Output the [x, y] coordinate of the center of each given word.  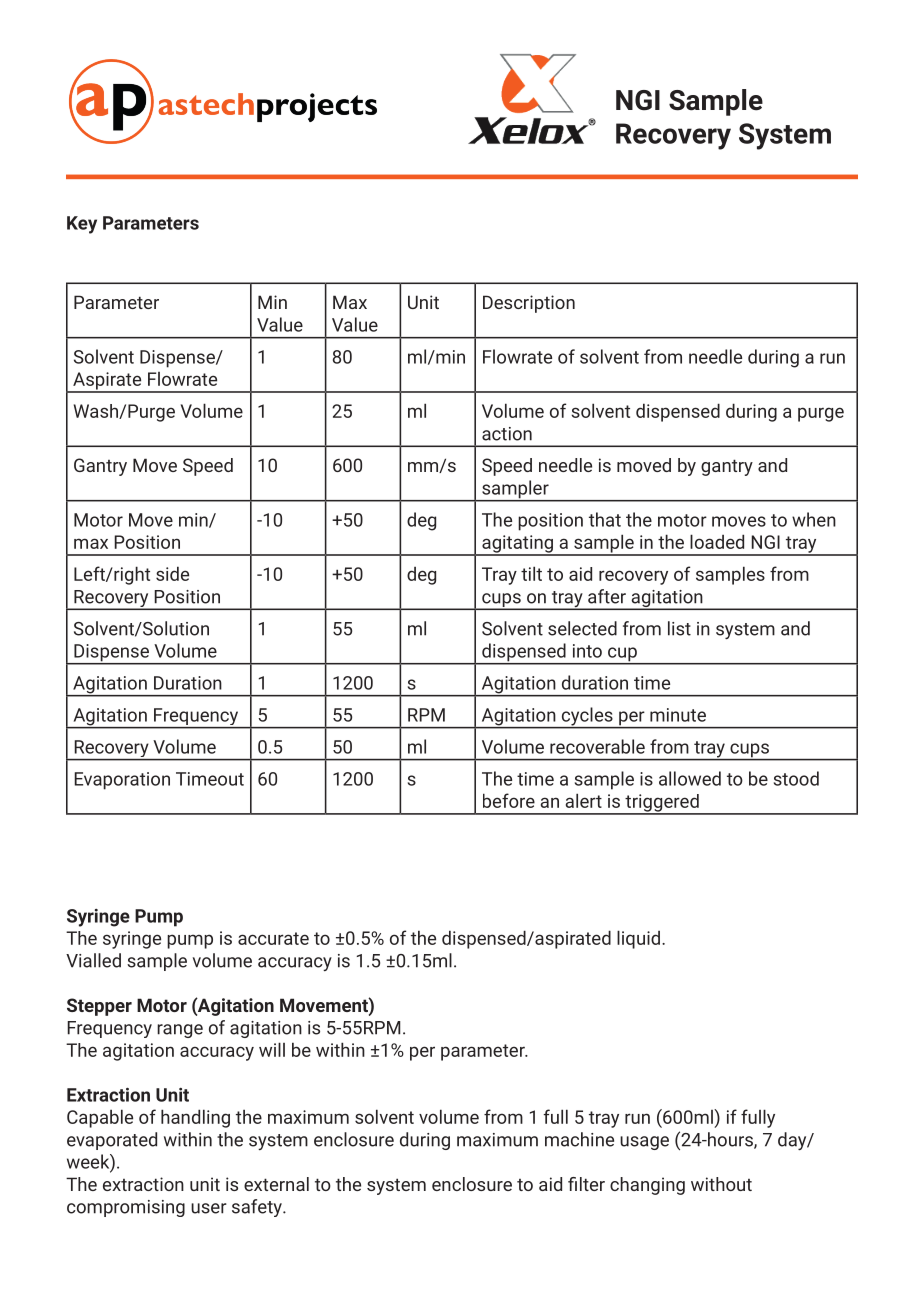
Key [82, 225]
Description [529, 304]
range [180, 1031]
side [172, 573]
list [679, 628]
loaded [717, 541]
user [209, 1208]
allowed [690, 778]
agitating [517, 545]
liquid [638, 939]
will [272, 1049]
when [814, 519]
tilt [531, 573]
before [509, 800]
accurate [273, 938]
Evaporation [122, 781]
